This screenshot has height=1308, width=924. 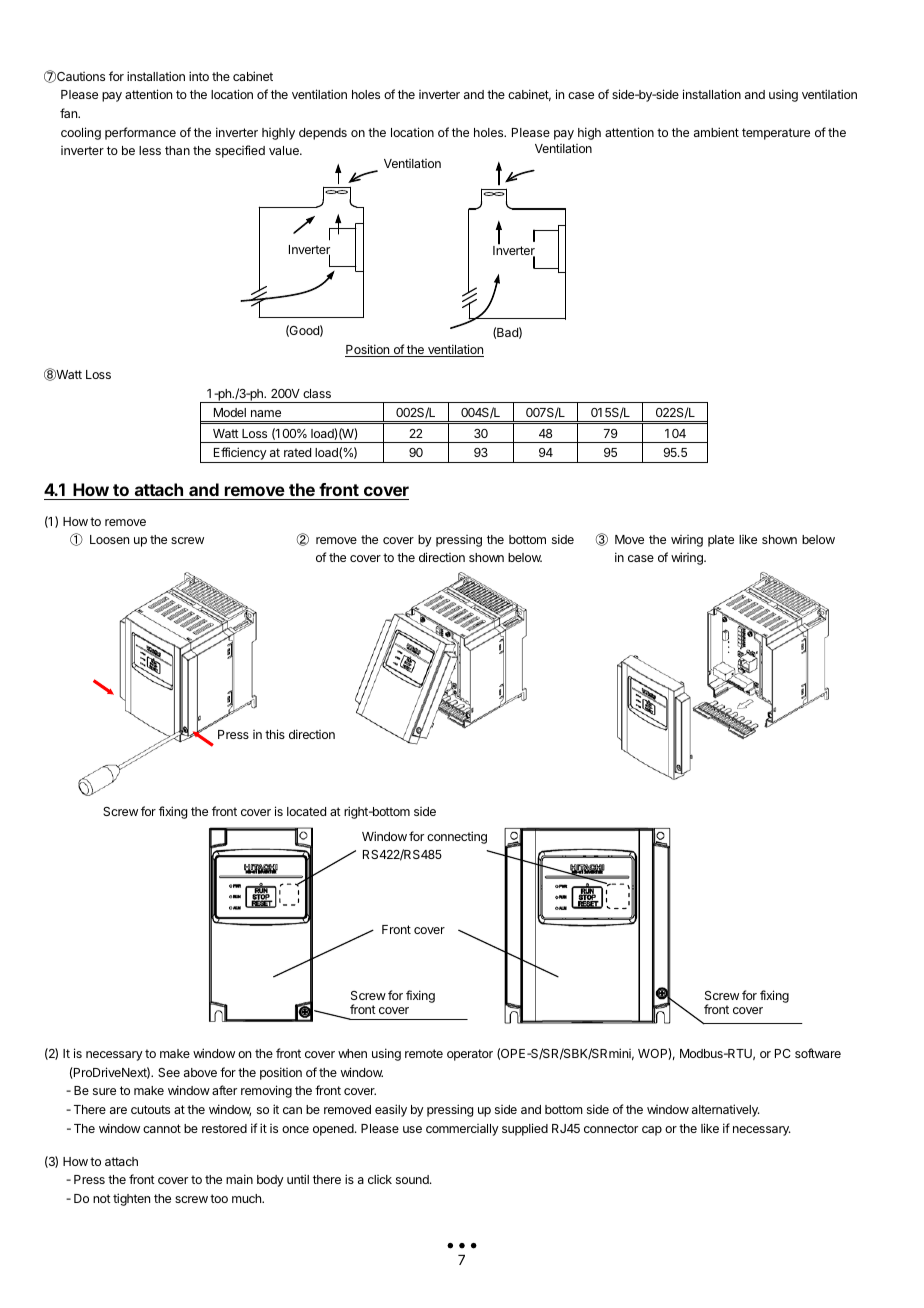 What do you see at coordinates (297, 452) in the screenshot?
I see `rated` at bounding box center [297, 452].
